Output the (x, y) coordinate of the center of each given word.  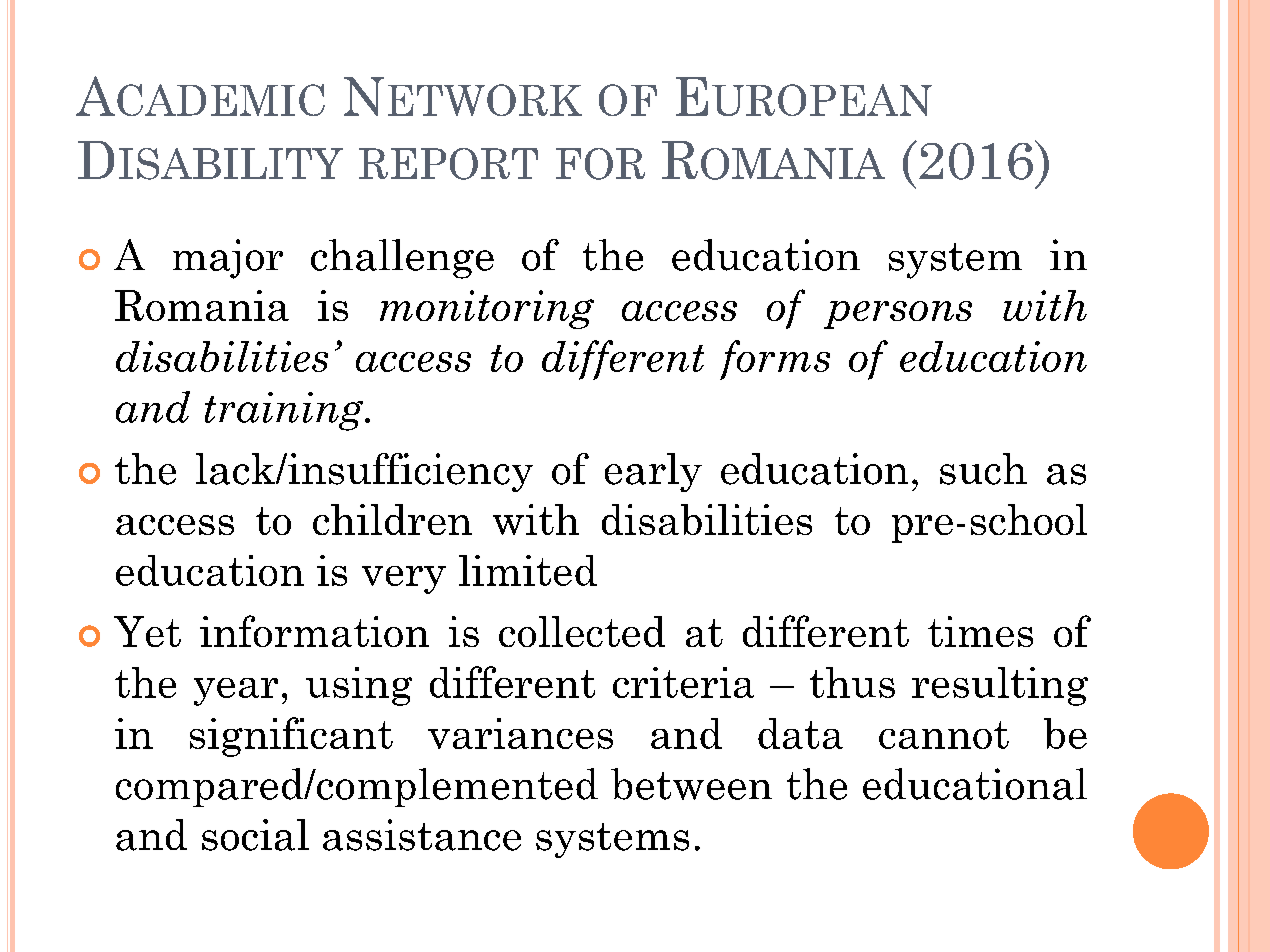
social (255, 835)
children (392, 519)
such (983, 469)
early (653, 472)
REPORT (448, 164)
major (228, 259)
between (691, 784)
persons (898, 315)
